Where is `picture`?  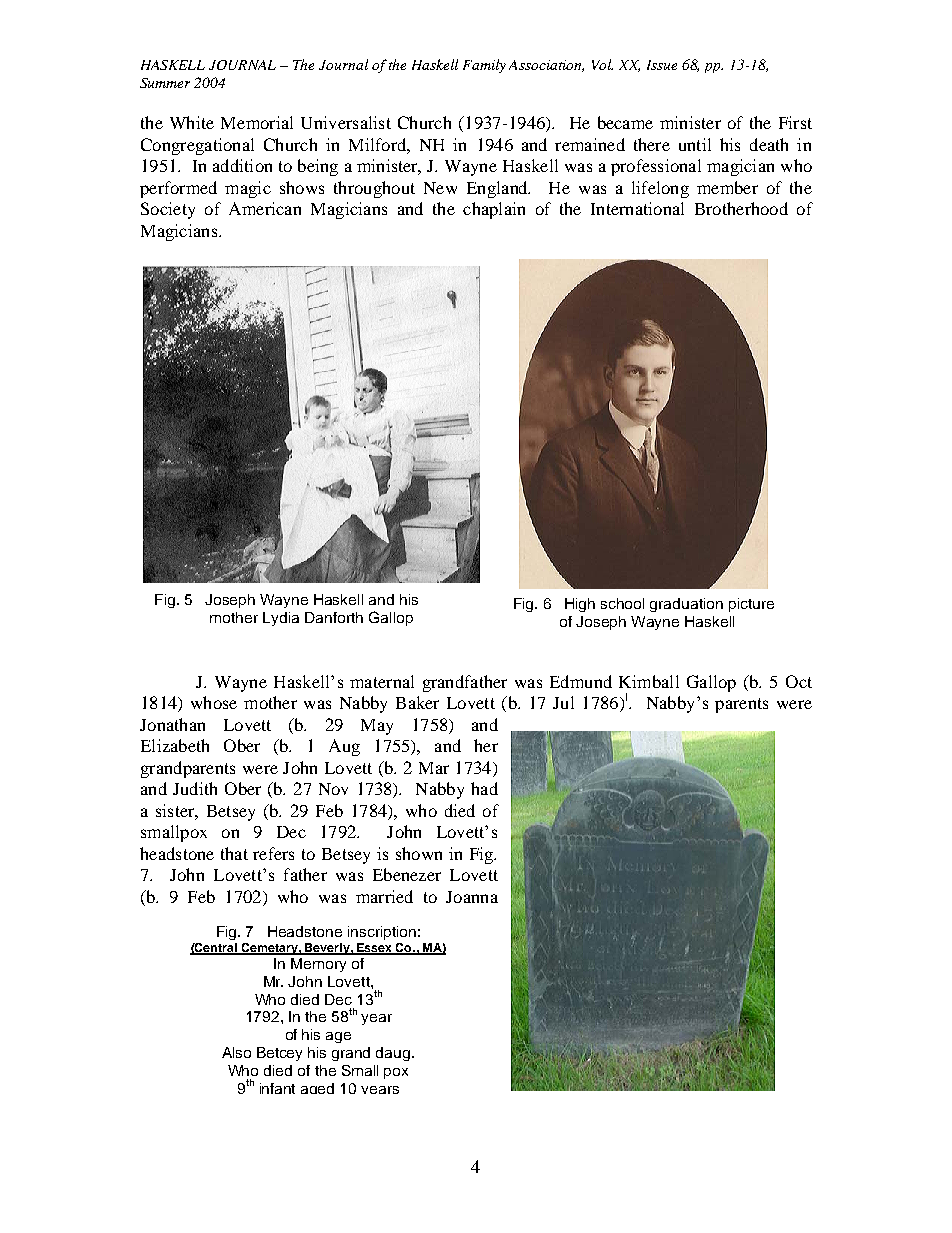 picture is located at coordinates (751, 605).
